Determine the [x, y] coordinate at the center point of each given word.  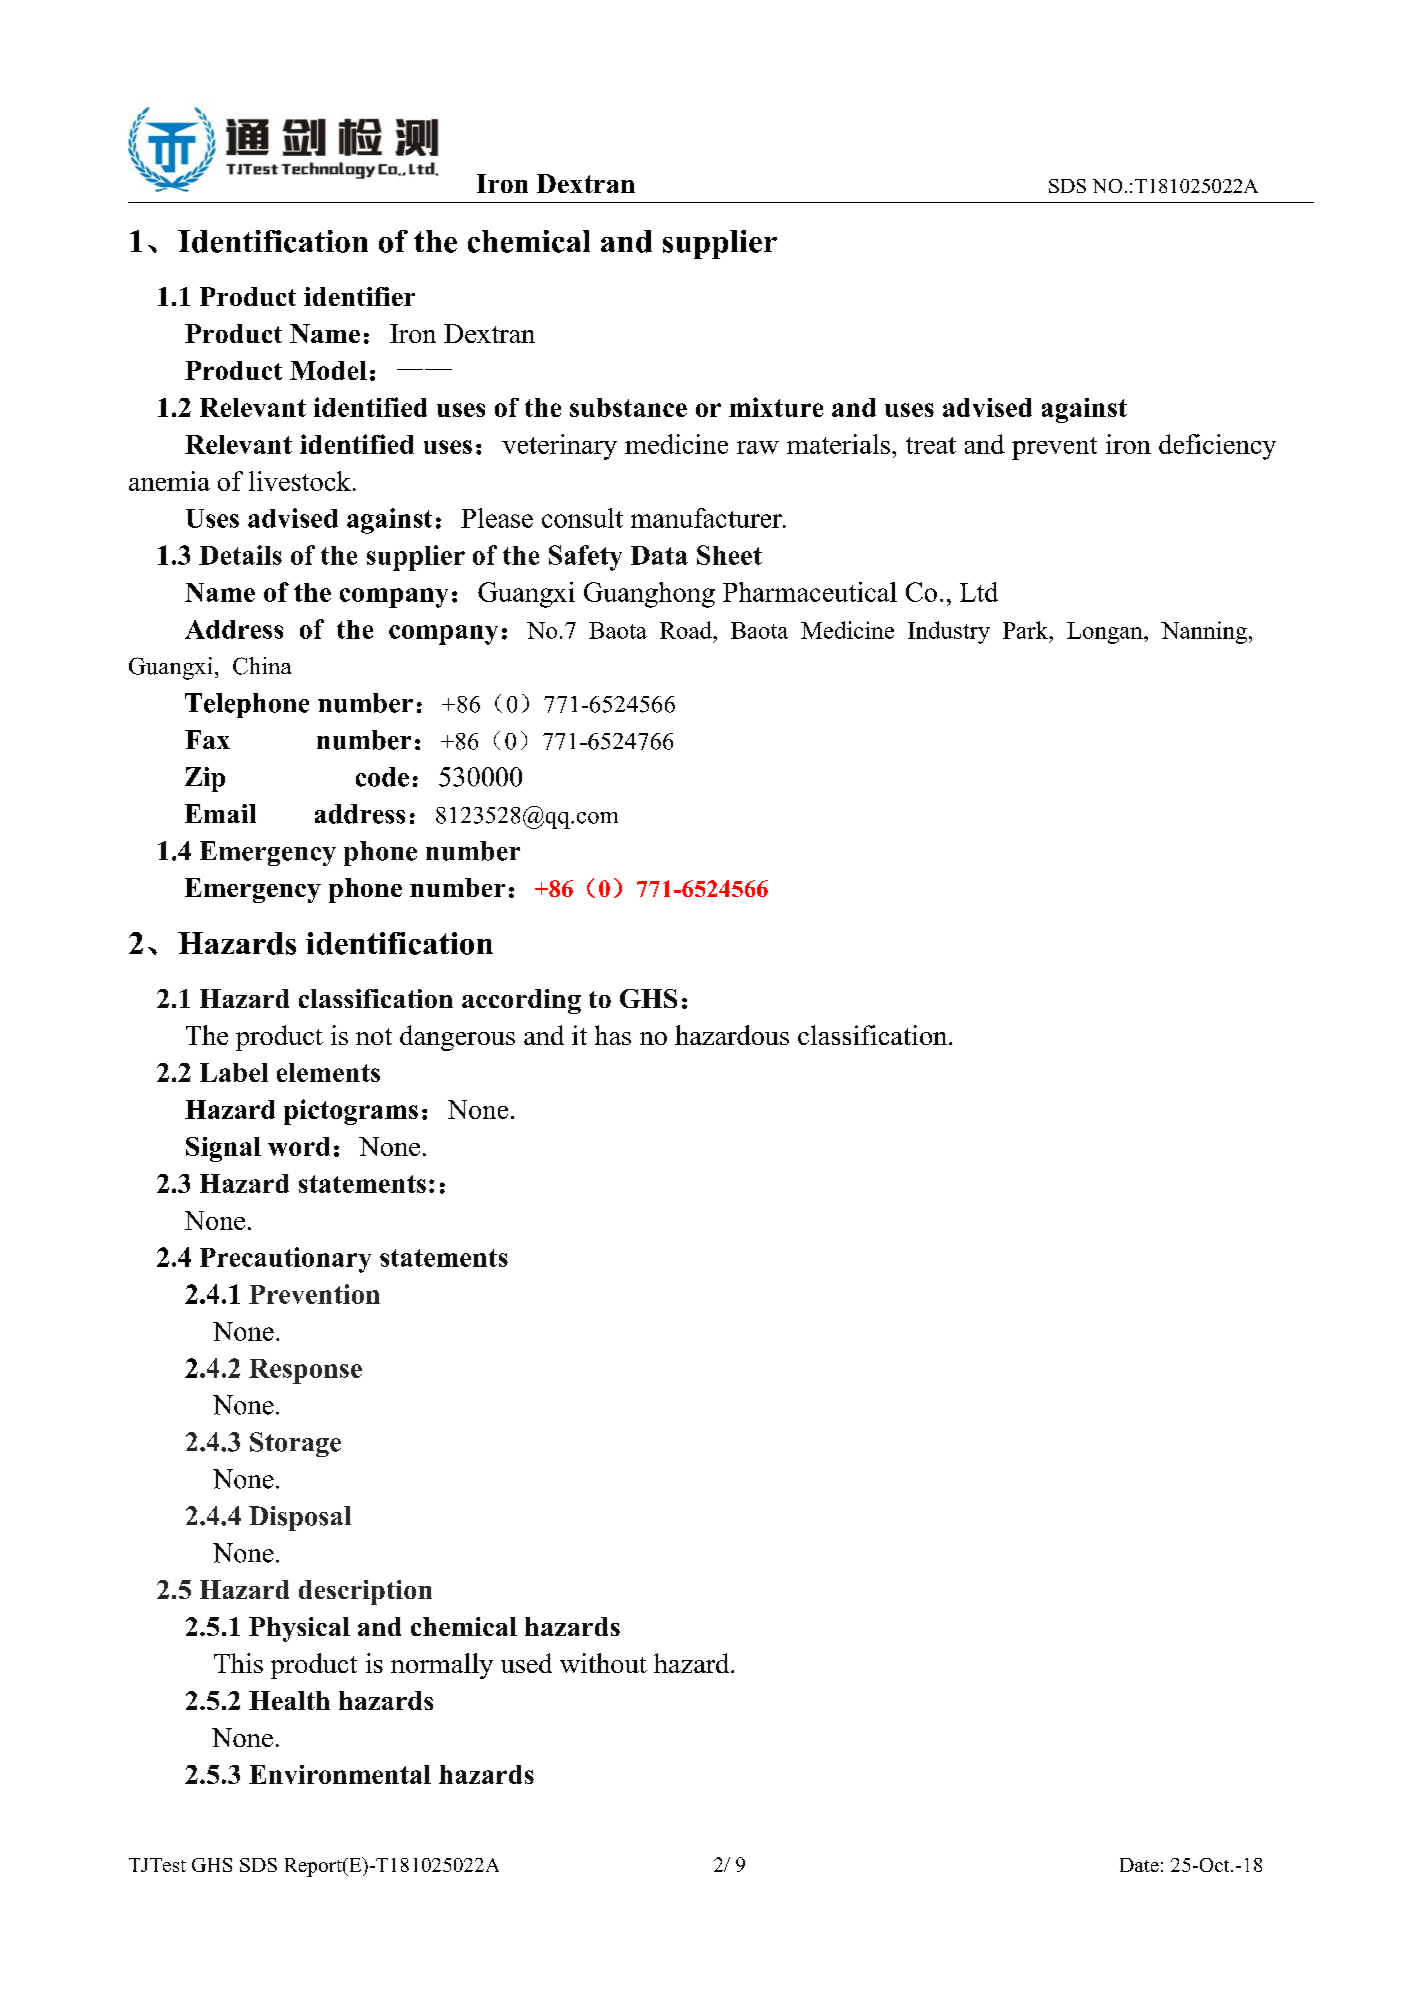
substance [628, 407]
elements [328, 1072]
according [521, 1001]
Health [289, 1700]
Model [328, 370]
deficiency [1217, 447]
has [613, 1035]
